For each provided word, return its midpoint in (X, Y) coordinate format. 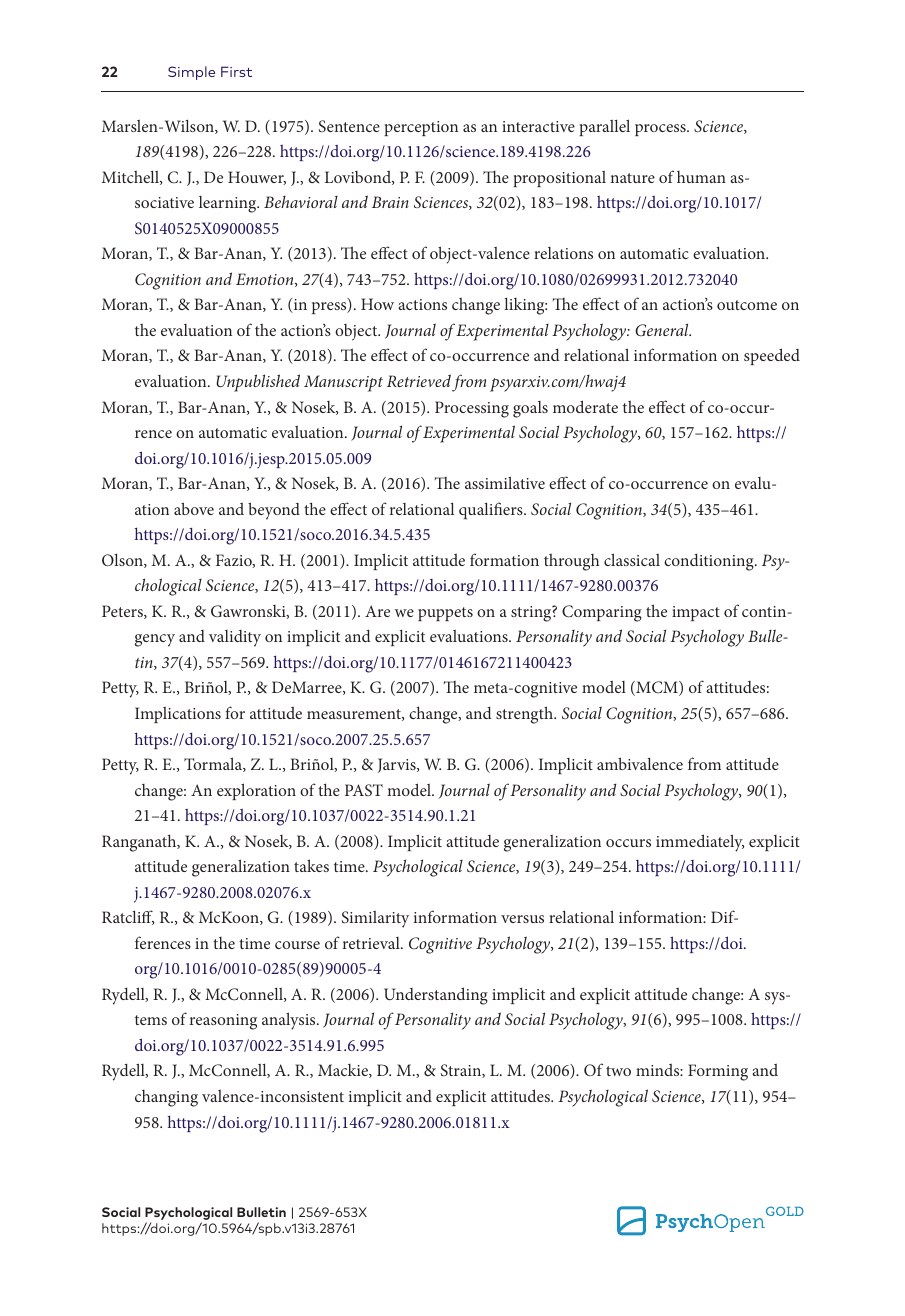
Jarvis (398, 765)
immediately (700, 843)
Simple (191, 73)
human (701, 177)
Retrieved (419, 380)
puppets (445, 614)
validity (235, 638)
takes (311, 865)
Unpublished (258, 383)
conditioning (710, 562)
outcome (747, 305)
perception (421, 128)
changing (166, 1098)
